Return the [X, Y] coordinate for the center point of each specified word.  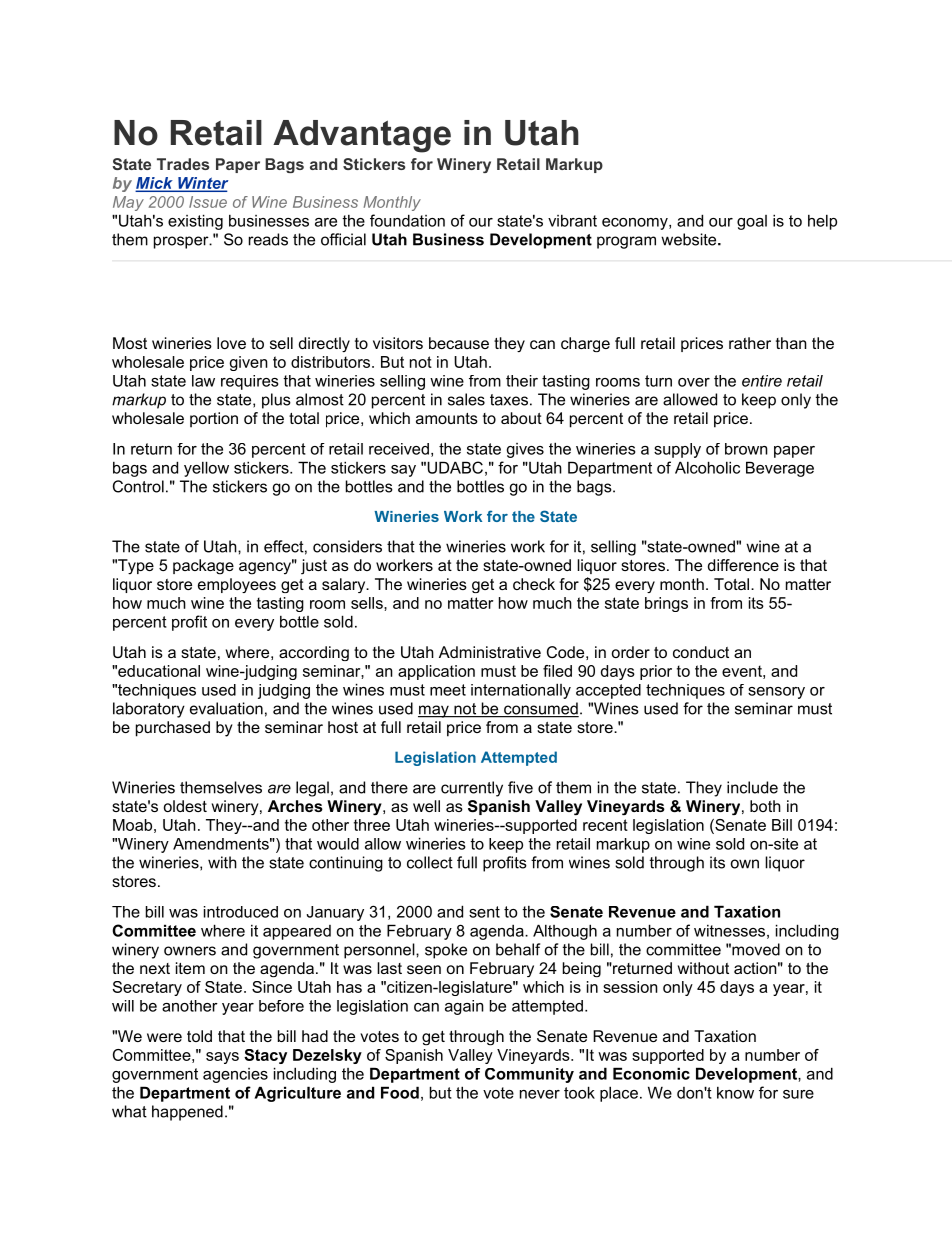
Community [529, 1075]
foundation [407, 220]
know [735, 1093]
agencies [235, 1075]
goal [752, 222]
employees [237, 585]
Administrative [490, 652]
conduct [701, 652]
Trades [183, 164]
